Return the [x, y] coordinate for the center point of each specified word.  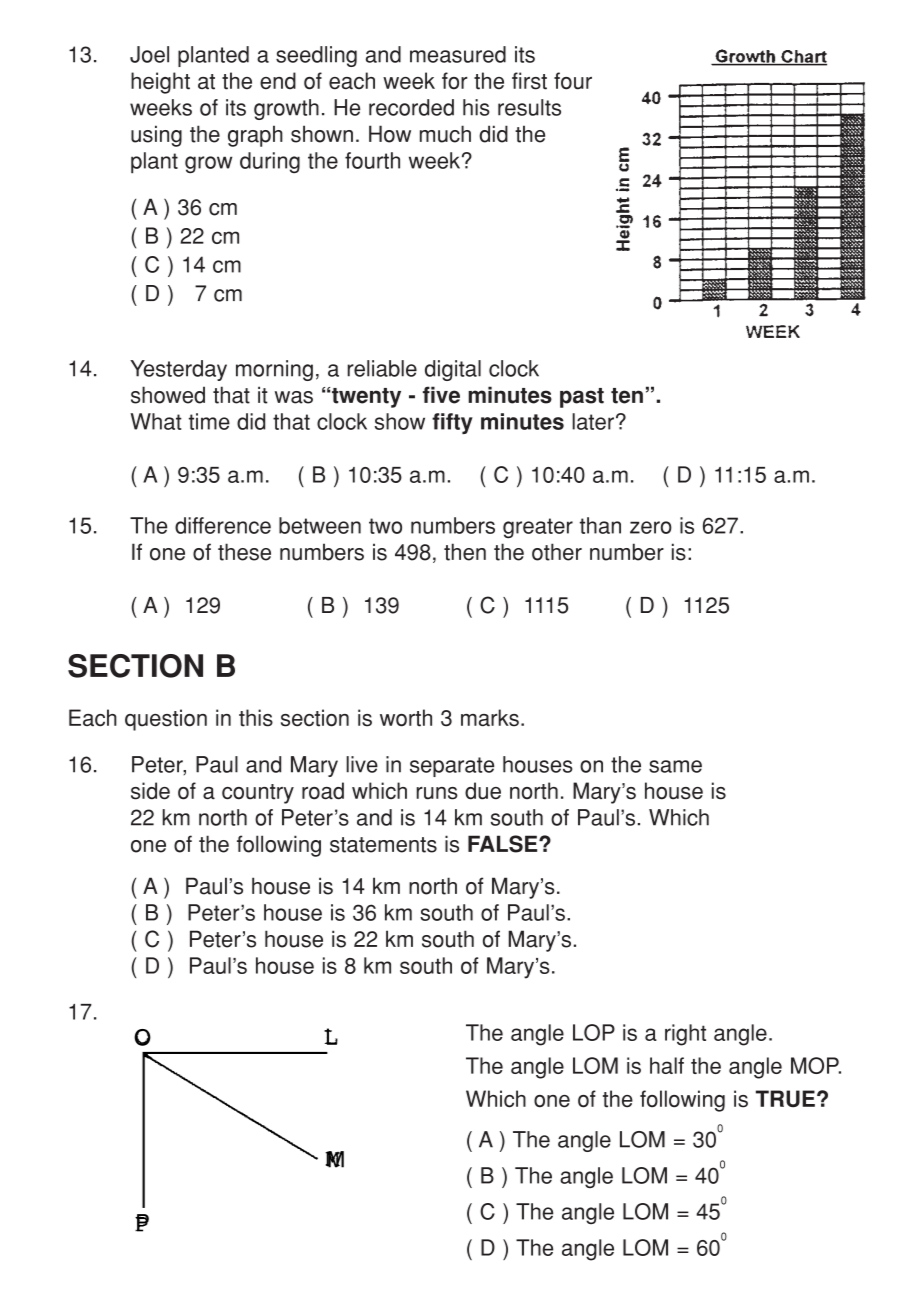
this [256, 718]
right [685, 1035]
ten [627, 396]
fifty [452, 423]
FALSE [504, 844]
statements [383, 845]
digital [453, 370]
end [278, 81]
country [258, 794]
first [529, 81]
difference [223, 525]
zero [651, 527]
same [675, 766]
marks [490, 718]
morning [274, 370]
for [455, 81]
